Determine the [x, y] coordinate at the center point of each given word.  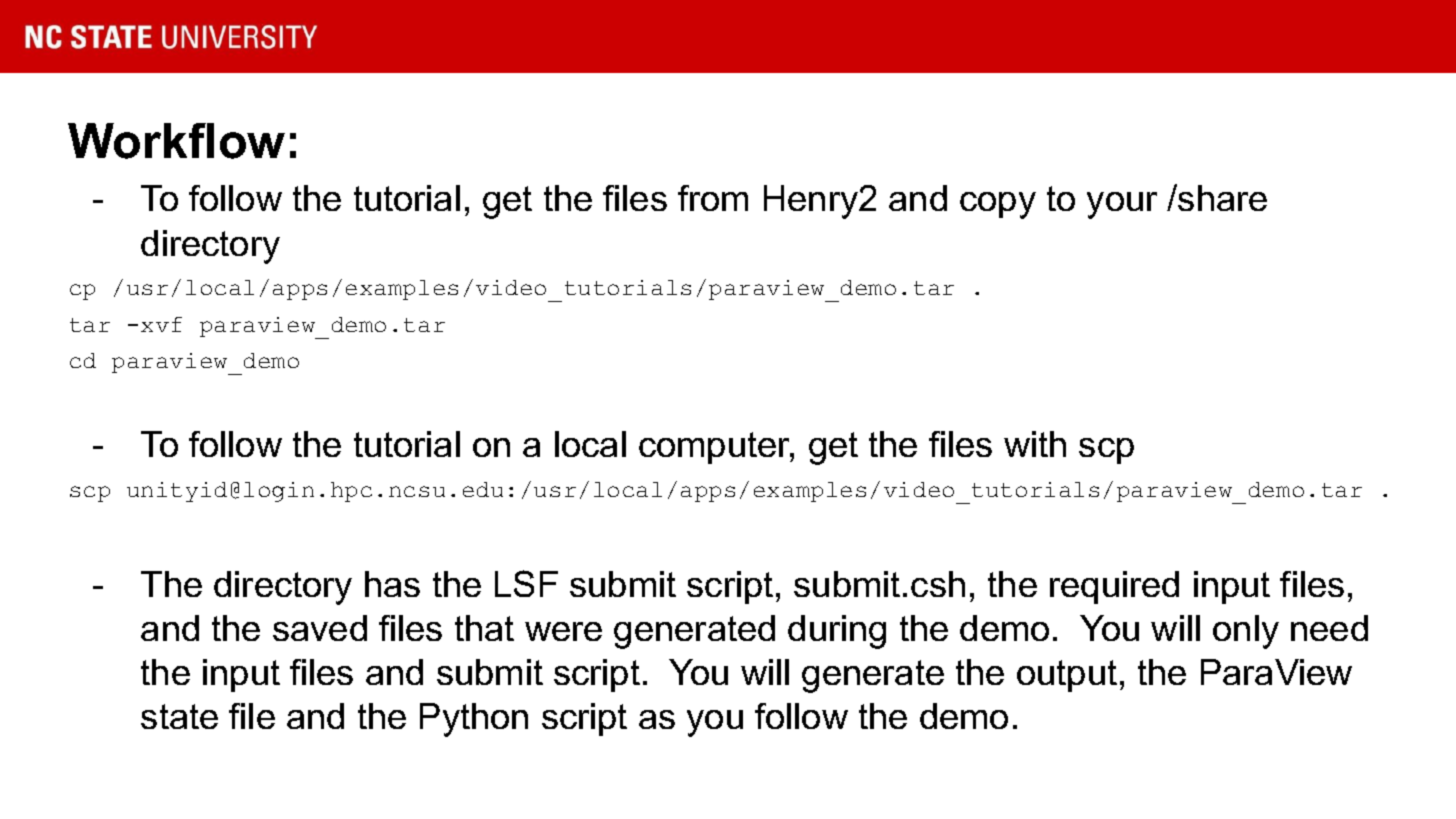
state [179, 716]
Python [474, 720]
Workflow [176, 141]
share [1222, 198]
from [713, 198]
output [1067, 676]
